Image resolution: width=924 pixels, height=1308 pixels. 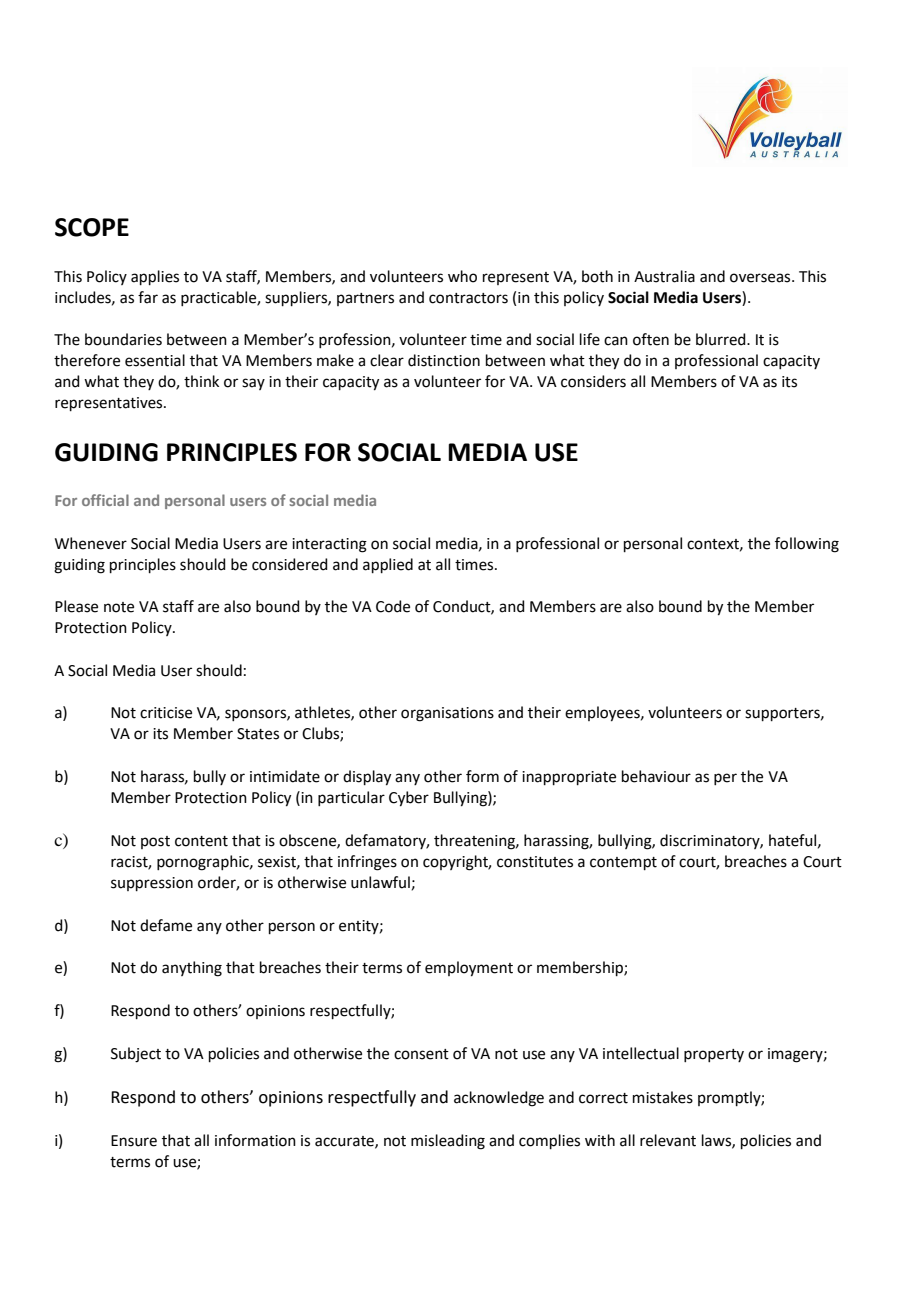 What do you see at coordinates (663, 1097) in the screenshot?
I see `mistakes` at bounding box center [663, 1097].
